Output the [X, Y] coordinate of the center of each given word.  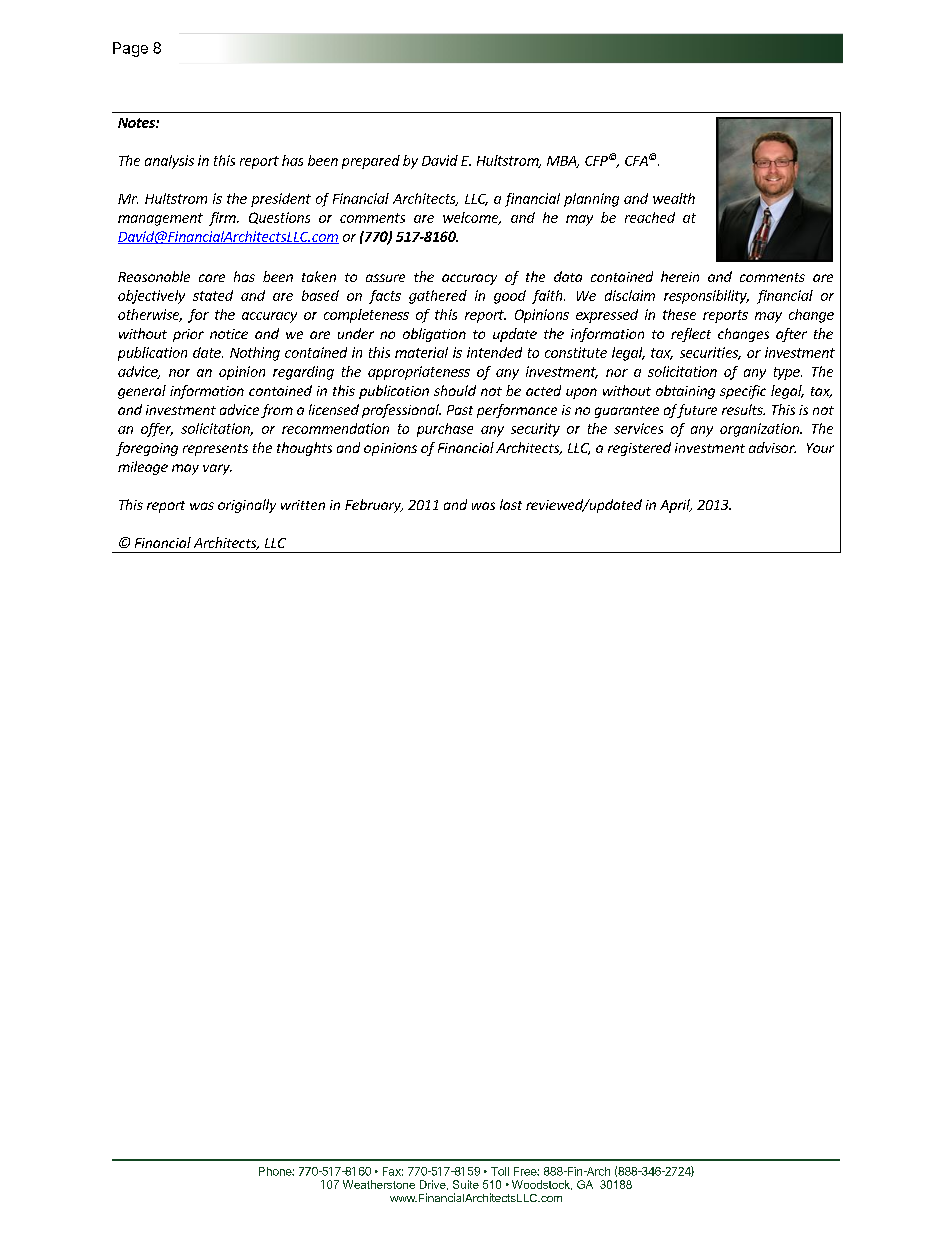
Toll [500, 1171]
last [511, 504]
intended [494, 352]
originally [247, 506]
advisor [772, 447]
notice [229, 334]
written [303, 505]
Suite [466, 1184]
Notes [137, 123]
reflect [691, 335]
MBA [563, 162]
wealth [674, 198]
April [676, 506]
